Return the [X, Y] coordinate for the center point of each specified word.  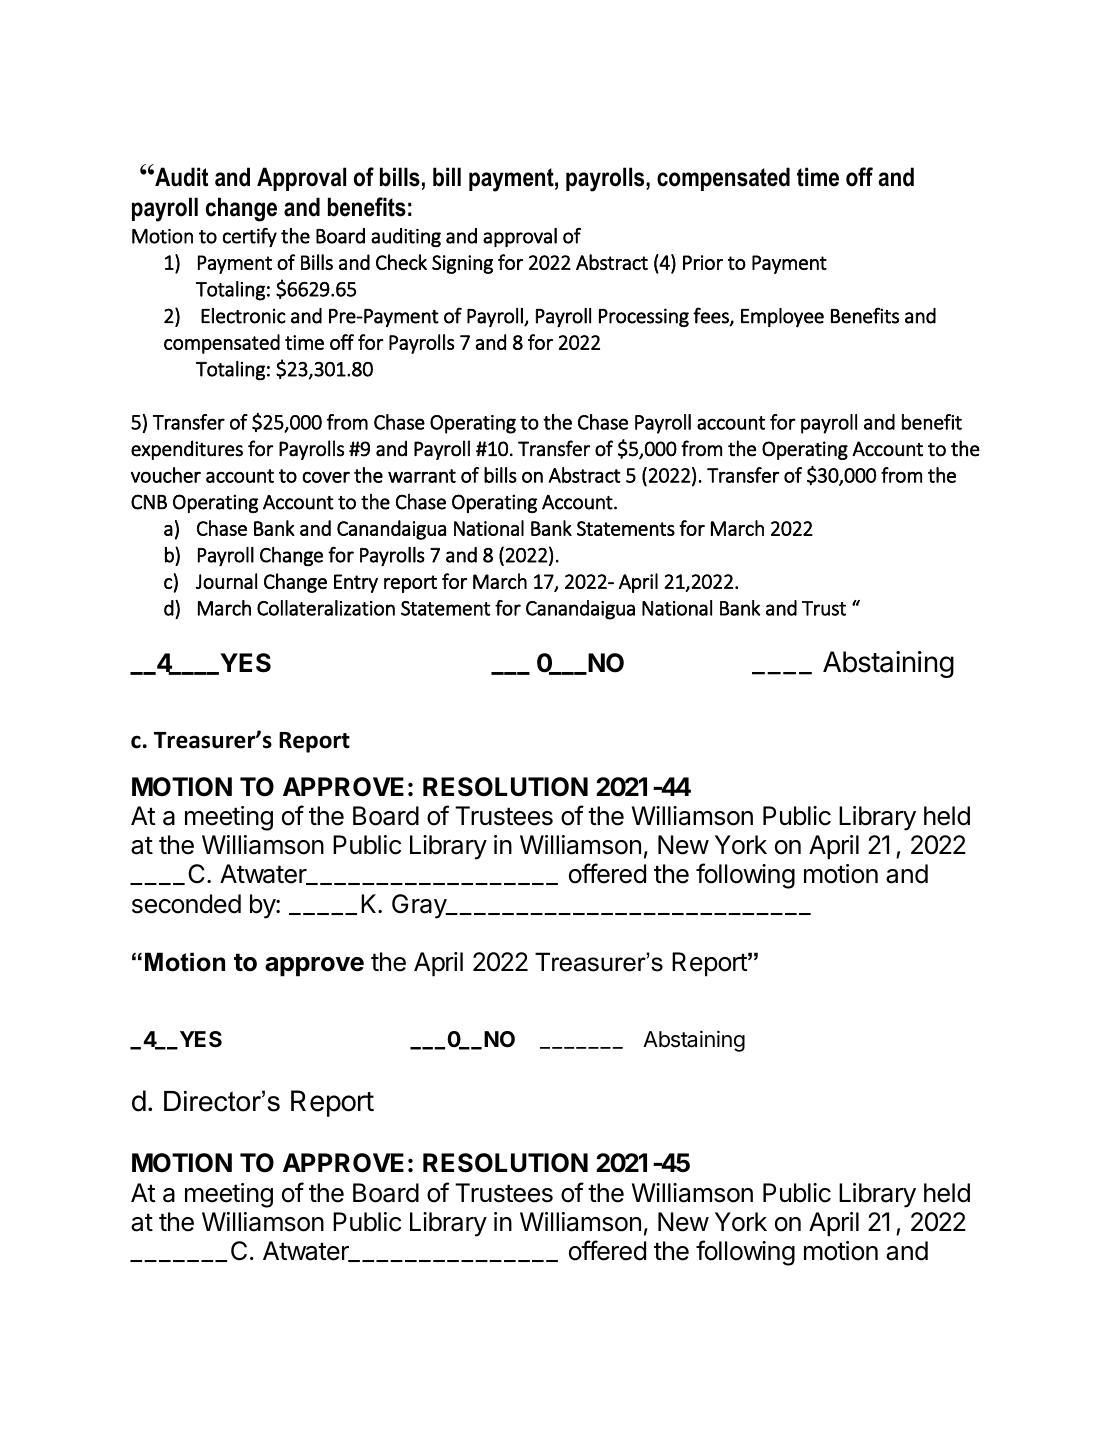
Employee [782, 317]
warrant [422, 476]
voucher [166, 475]
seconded [186, 904]
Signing [462, 264]
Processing [644, 317]
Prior [703, 262]
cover [326, 477]
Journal [226, 581]
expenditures [187, 450]
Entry [356, 583]
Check [401, 262]
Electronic [243, 316]
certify [250, 237]
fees [712, 316]
